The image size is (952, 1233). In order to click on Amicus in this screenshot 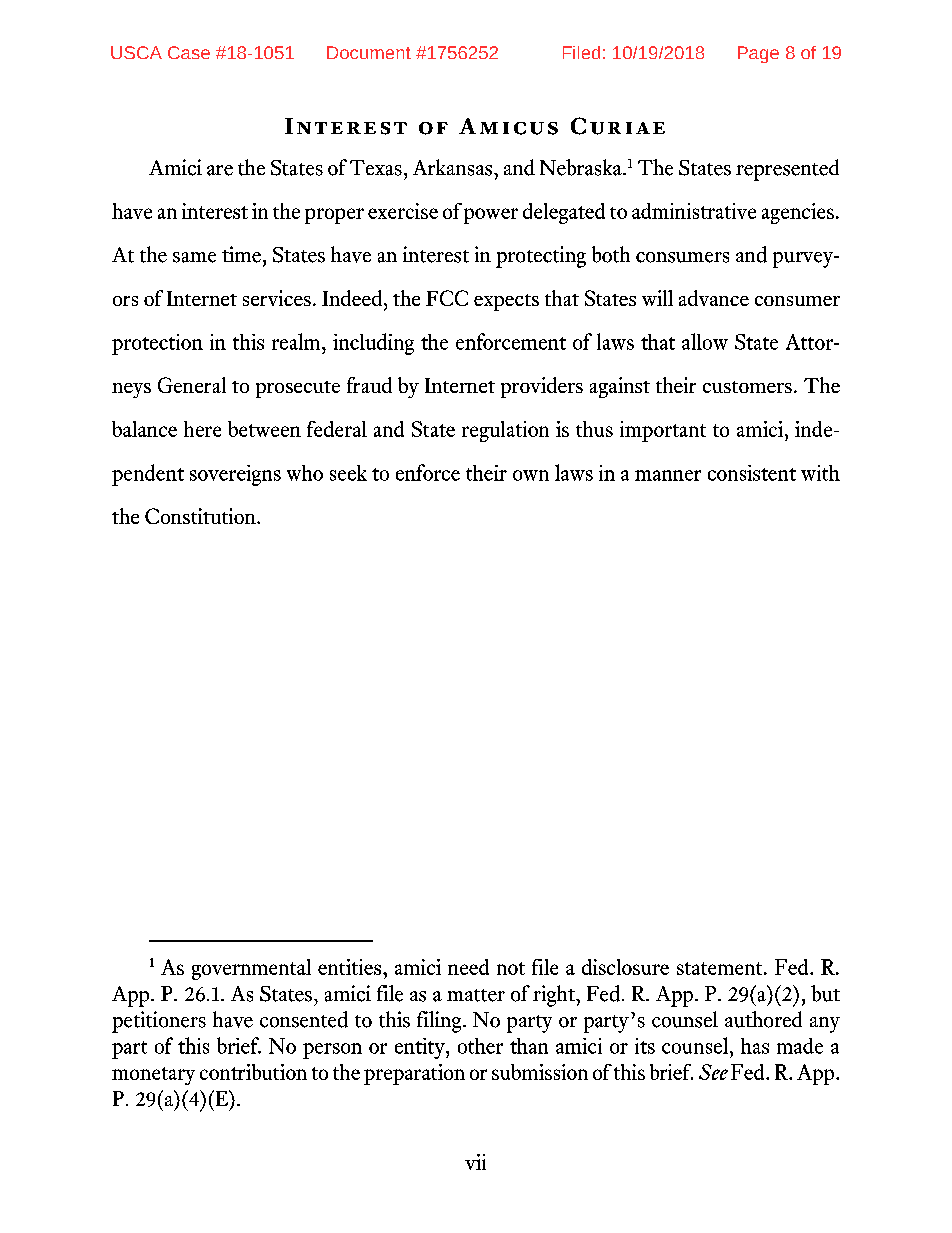, I will do `click(508, 126)`.
